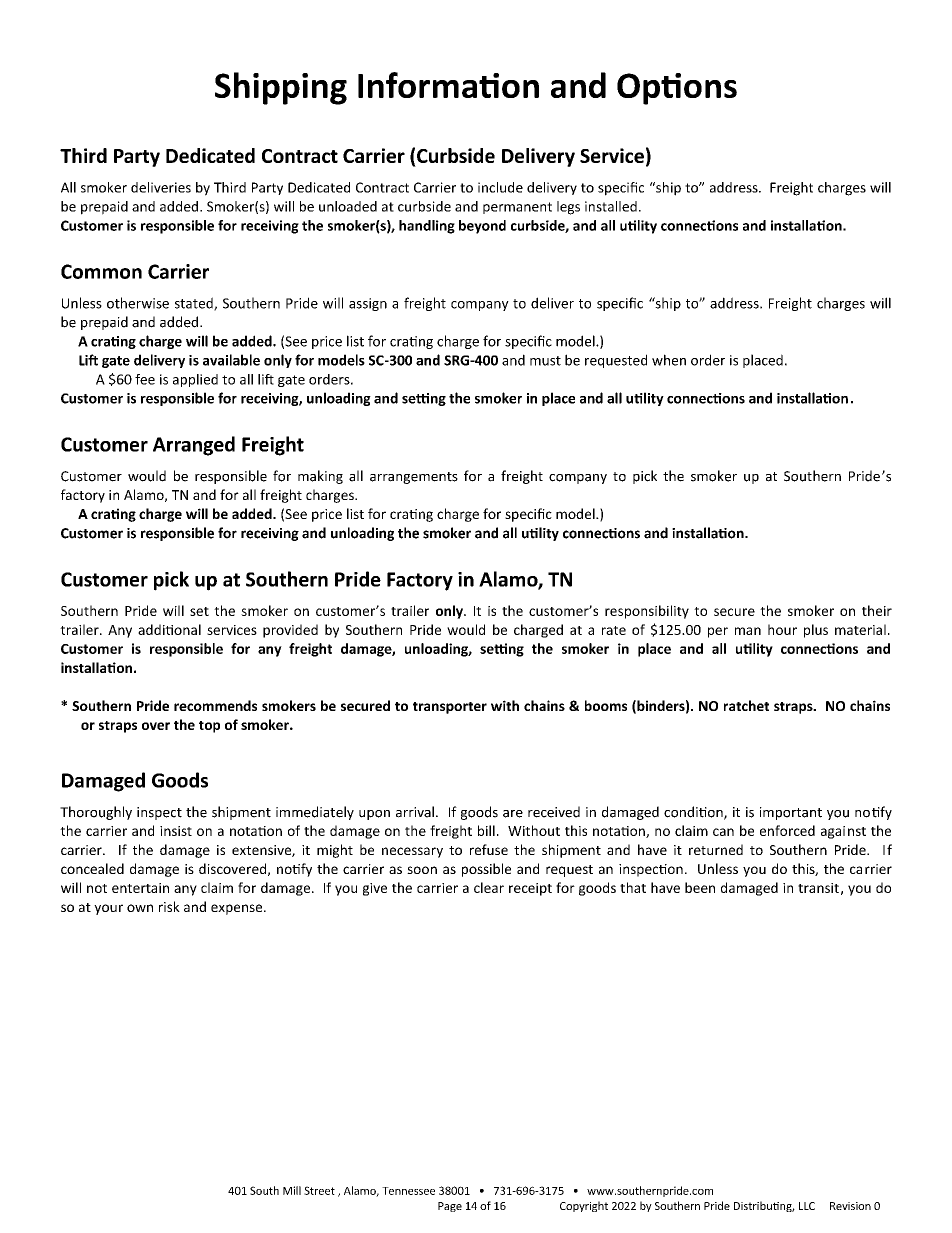  Describe the element at coordinates (348, 206) in the image. I see `unloaded` at that location.
